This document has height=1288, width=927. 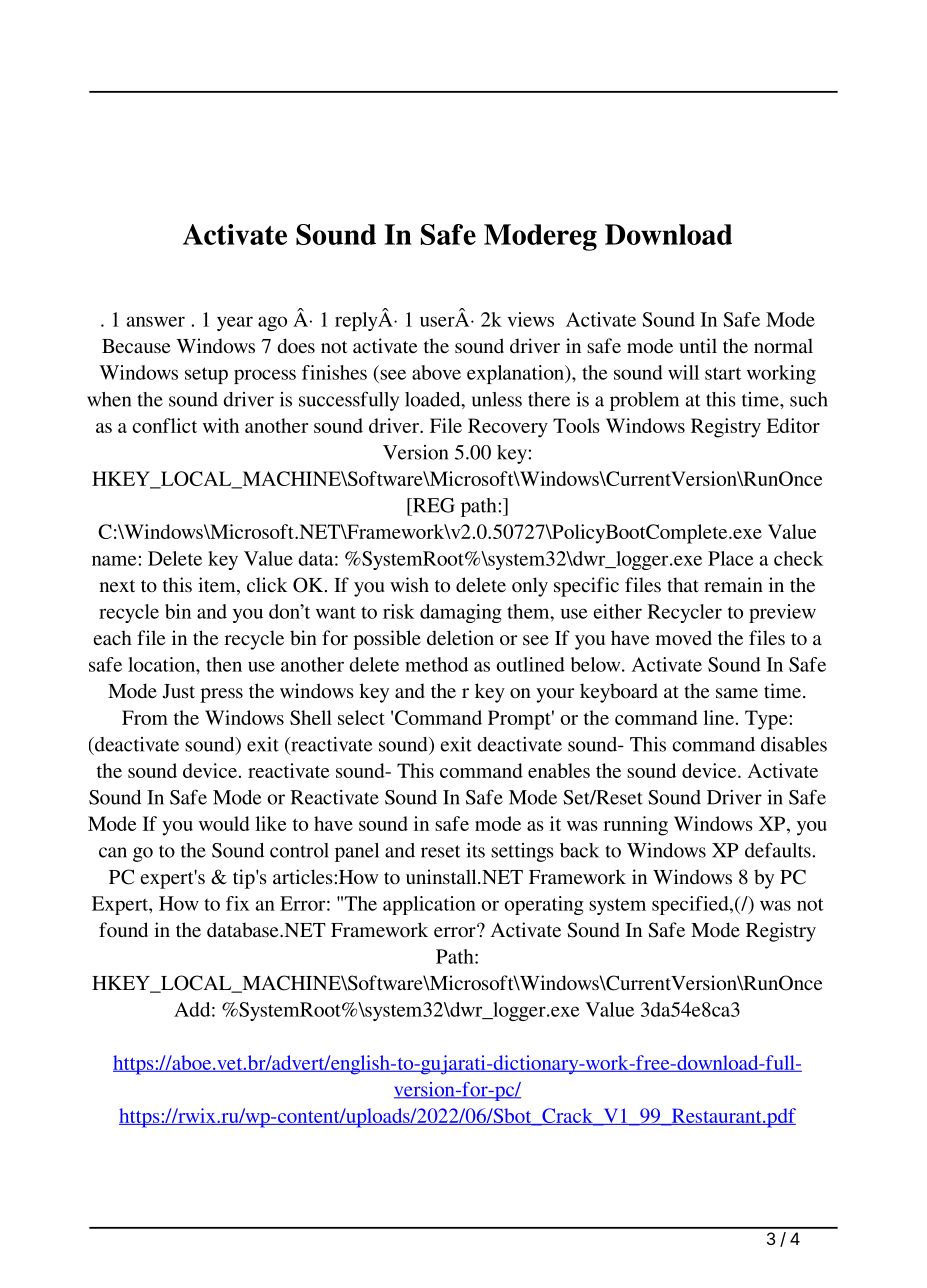 What do you see at coordinates (429, 905) in the document?
I see `application` at bounding box center [429, 905].
